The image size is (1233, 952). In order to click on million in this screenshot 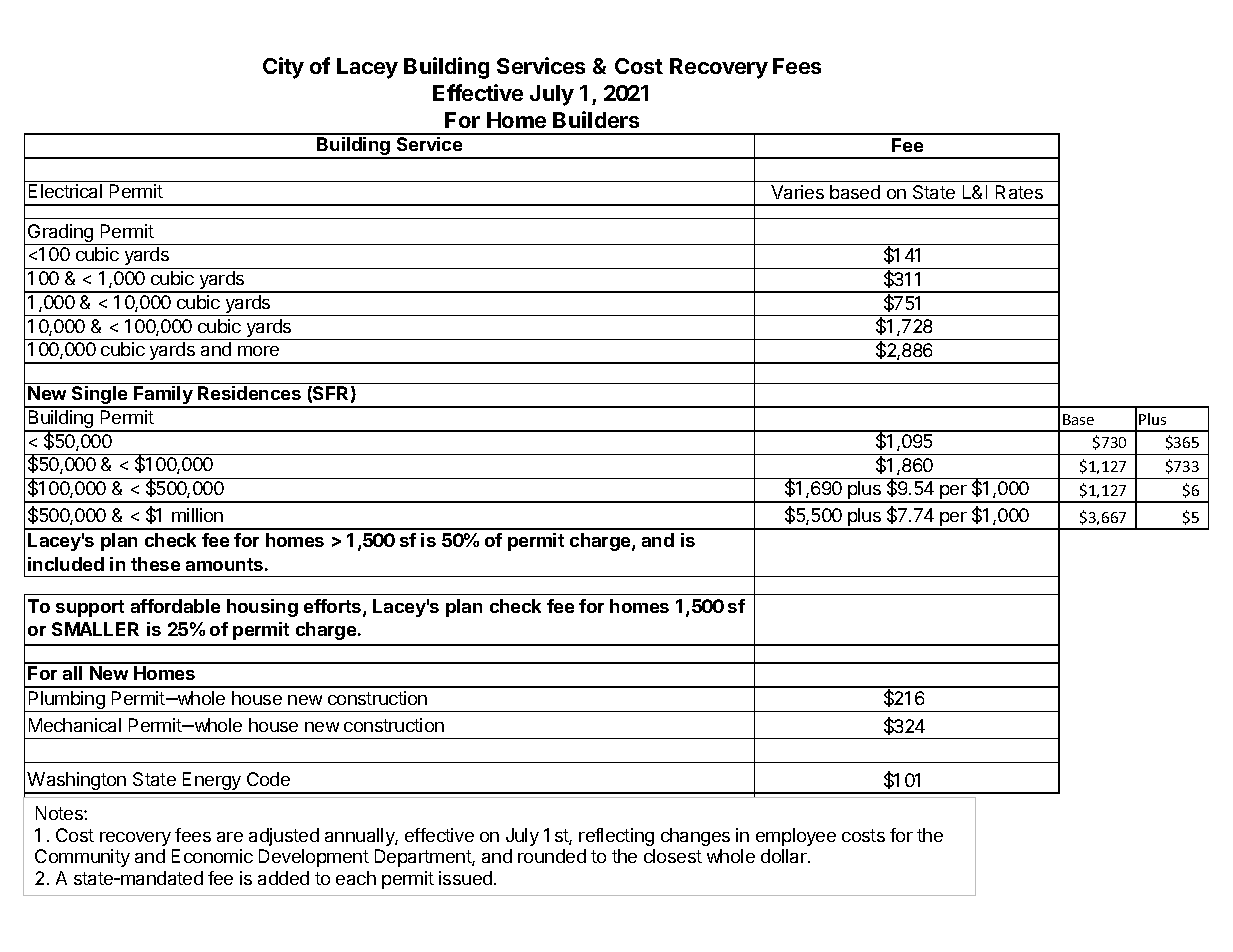, I will do `click(197, 515)`.
